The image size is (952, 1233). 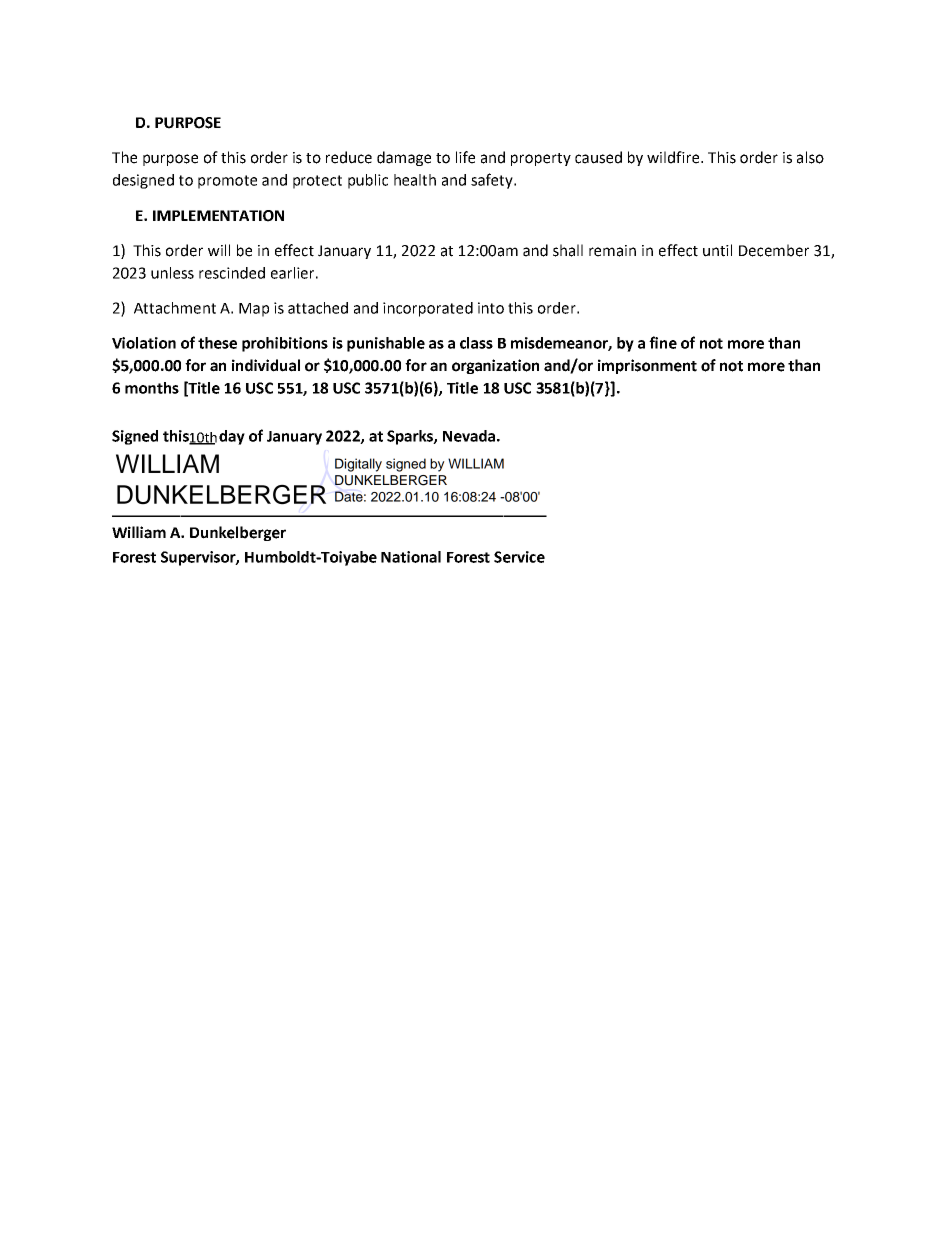 I want to click on these, so click(x=217, y=343).
